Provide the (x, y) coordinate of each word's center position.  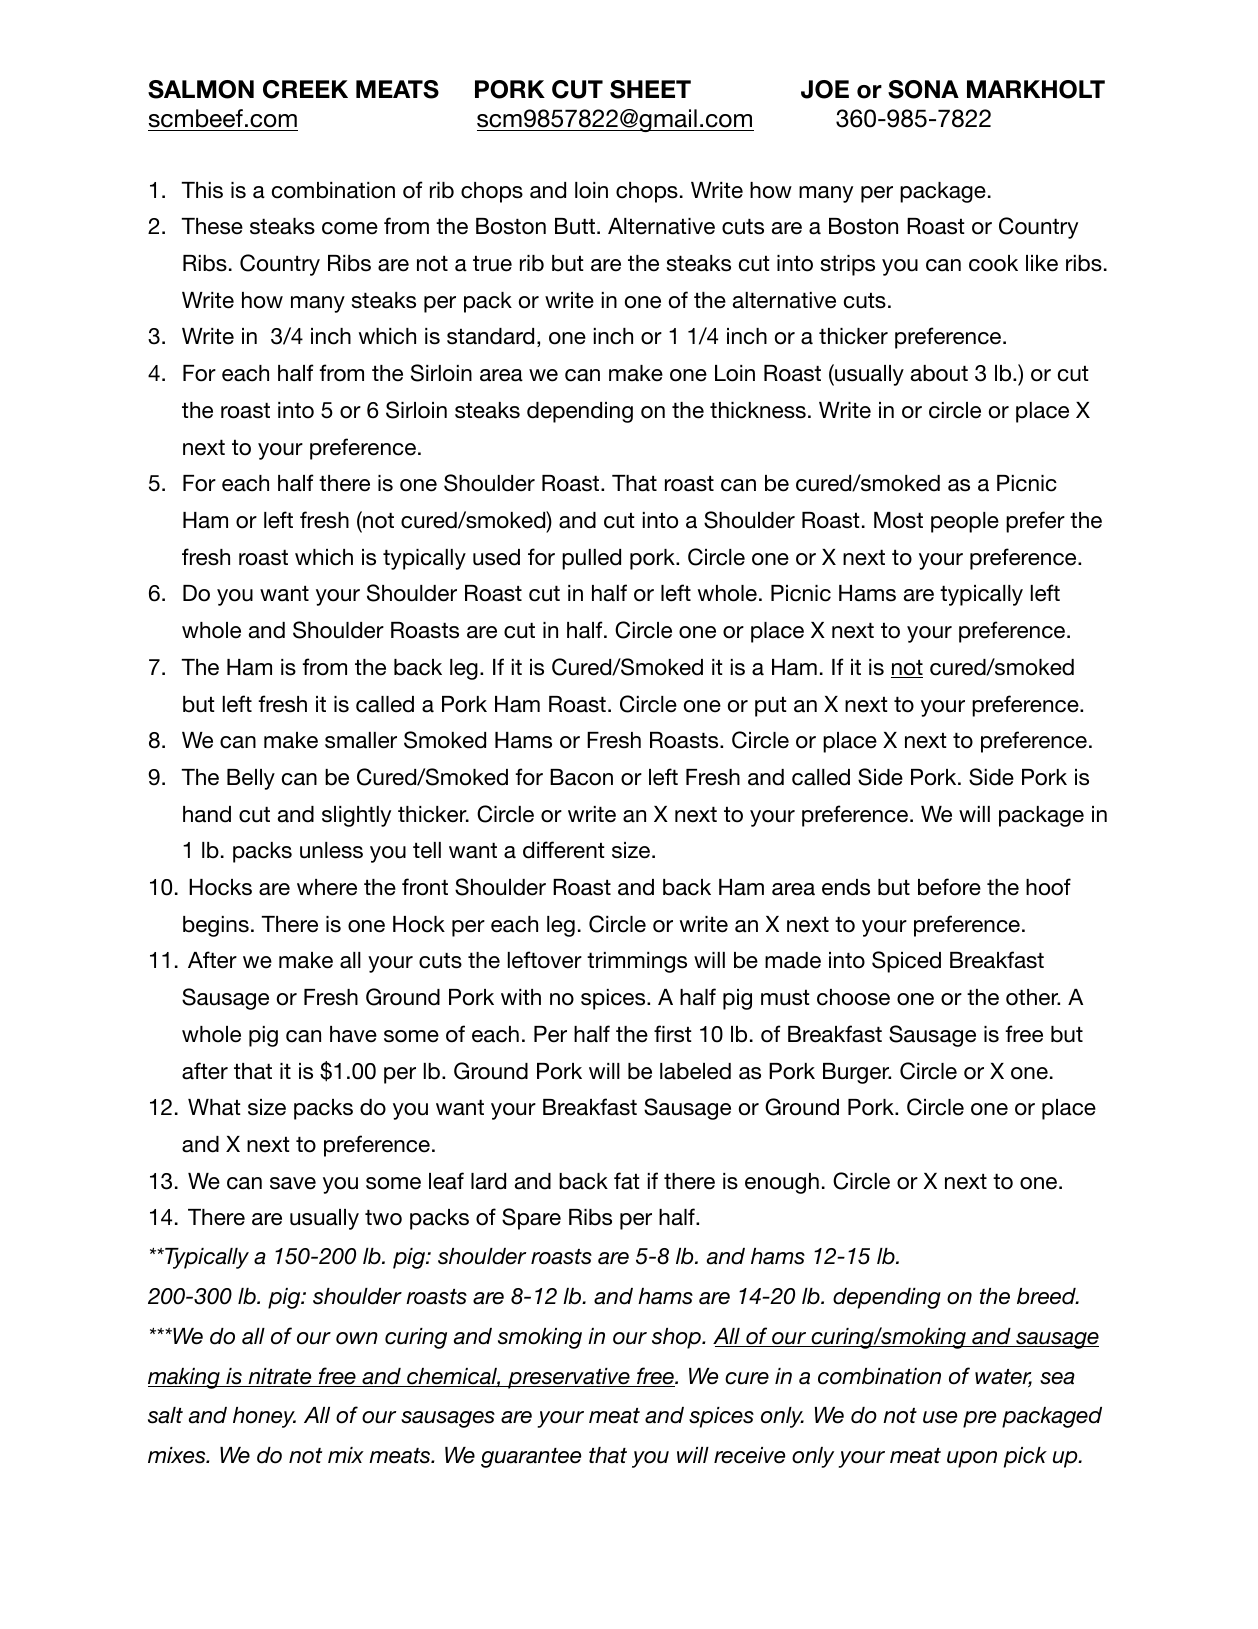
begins (216, 926)
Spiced (906, 962)
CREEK (305, 89)
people (965, 522)
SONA (923, 89)
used (496, 557)
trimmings (637, 962)
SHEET (650, 89)
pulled (591, 559)
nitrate (280, 1377)
